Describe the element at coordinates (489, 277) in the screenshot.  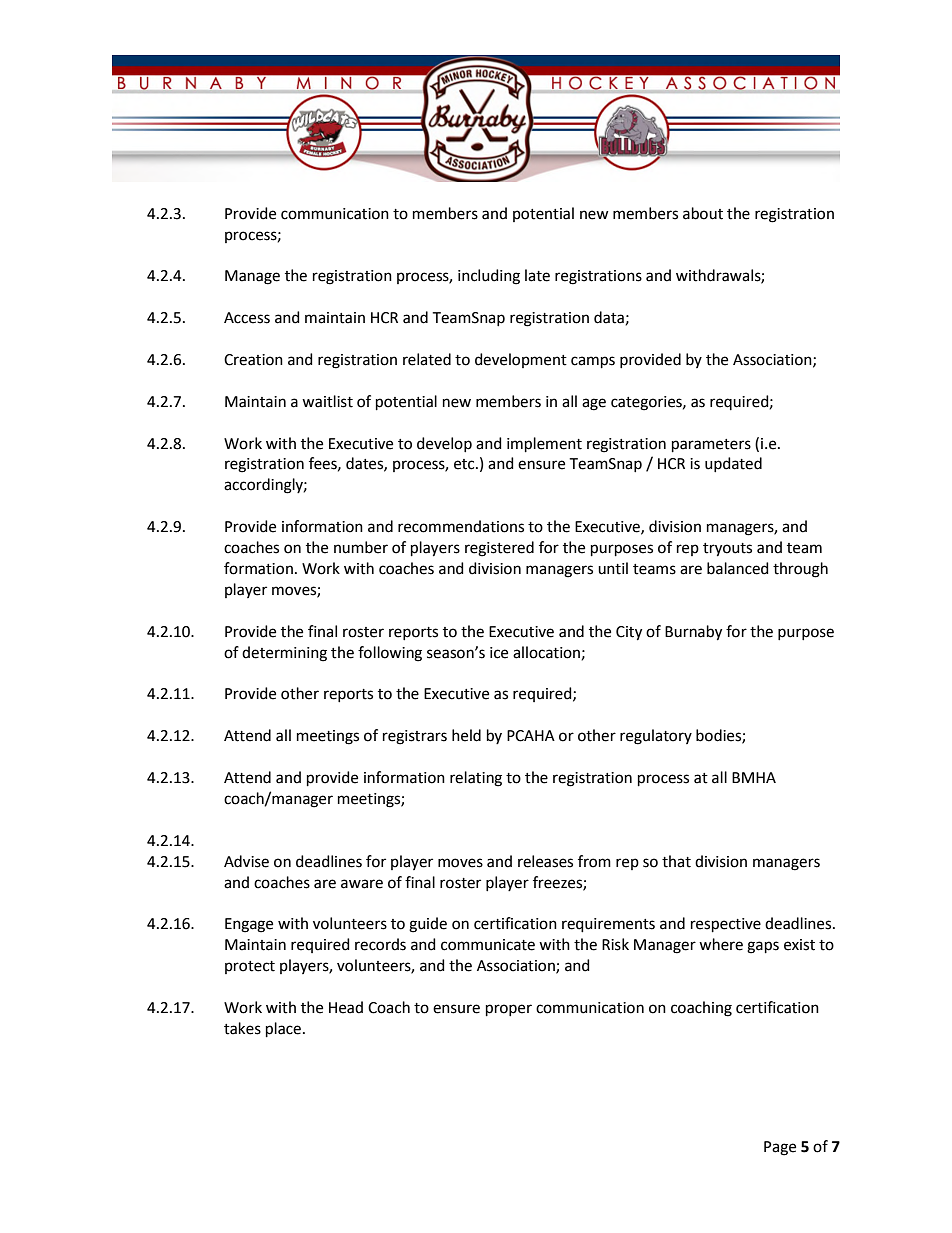
I see `including` at that location.
